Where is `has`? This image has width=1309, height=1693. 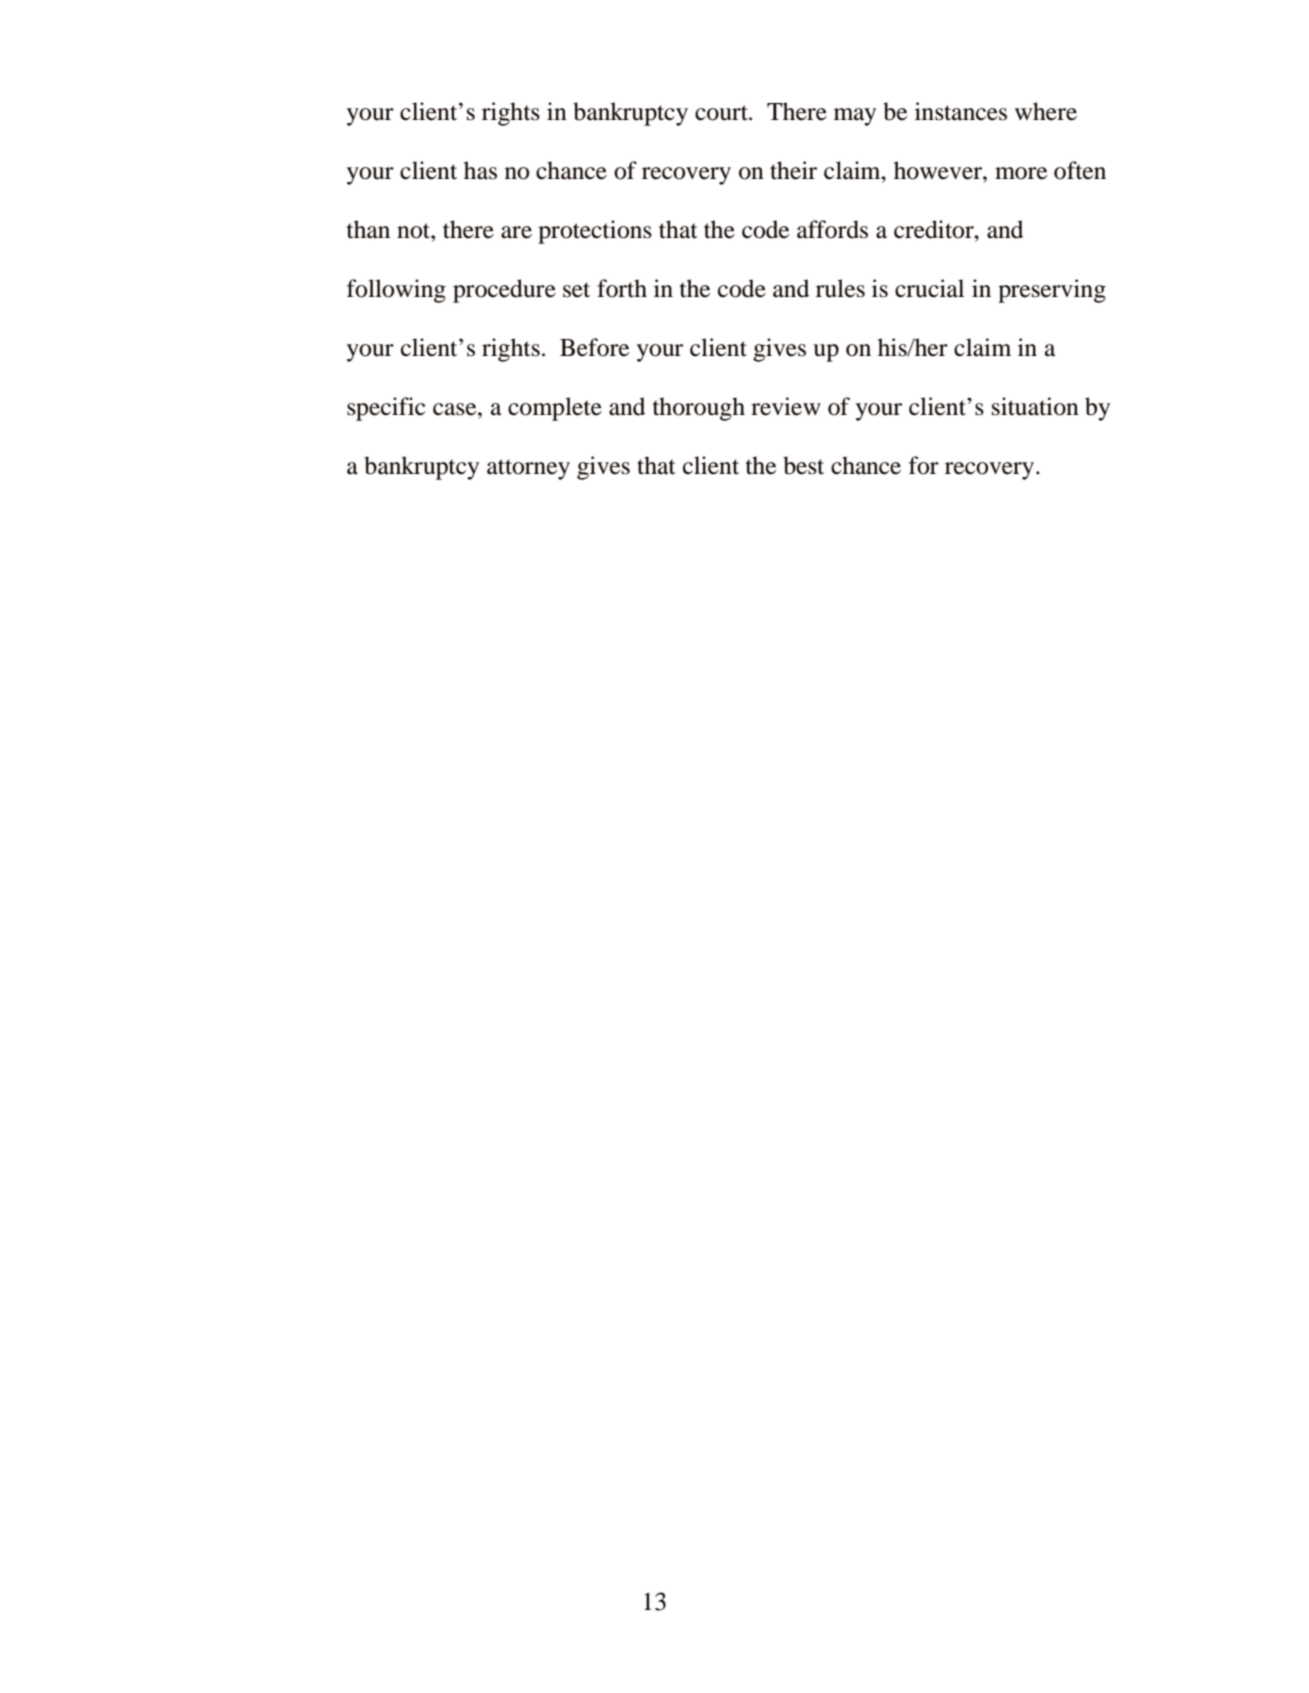 has is located at coordinates (480, 170).
